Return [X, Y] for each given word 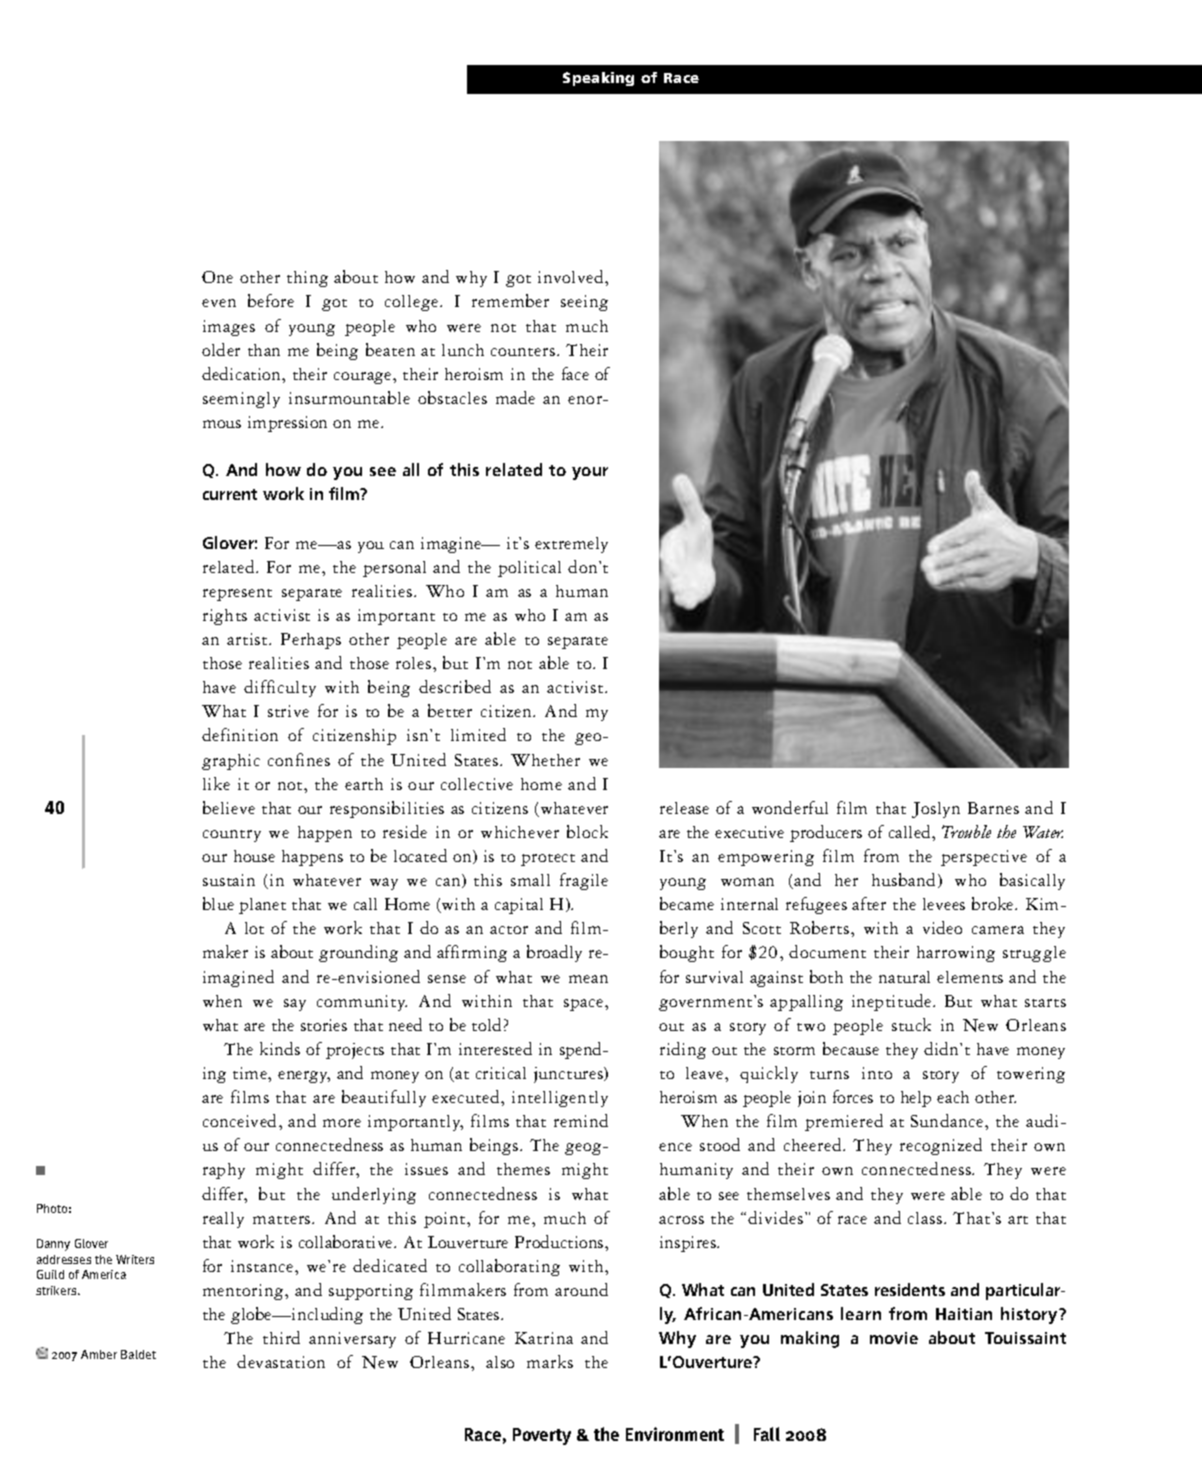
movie [894, 1338]
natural [904, 977]
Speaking [598, 79]
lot [254, 928]
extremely [571, 545]
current [230, 494]
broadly [554, 953]
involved [572, 276]
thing [307, 279]
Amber [99, 1354]
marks [550, 1361]
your [590, 473]
